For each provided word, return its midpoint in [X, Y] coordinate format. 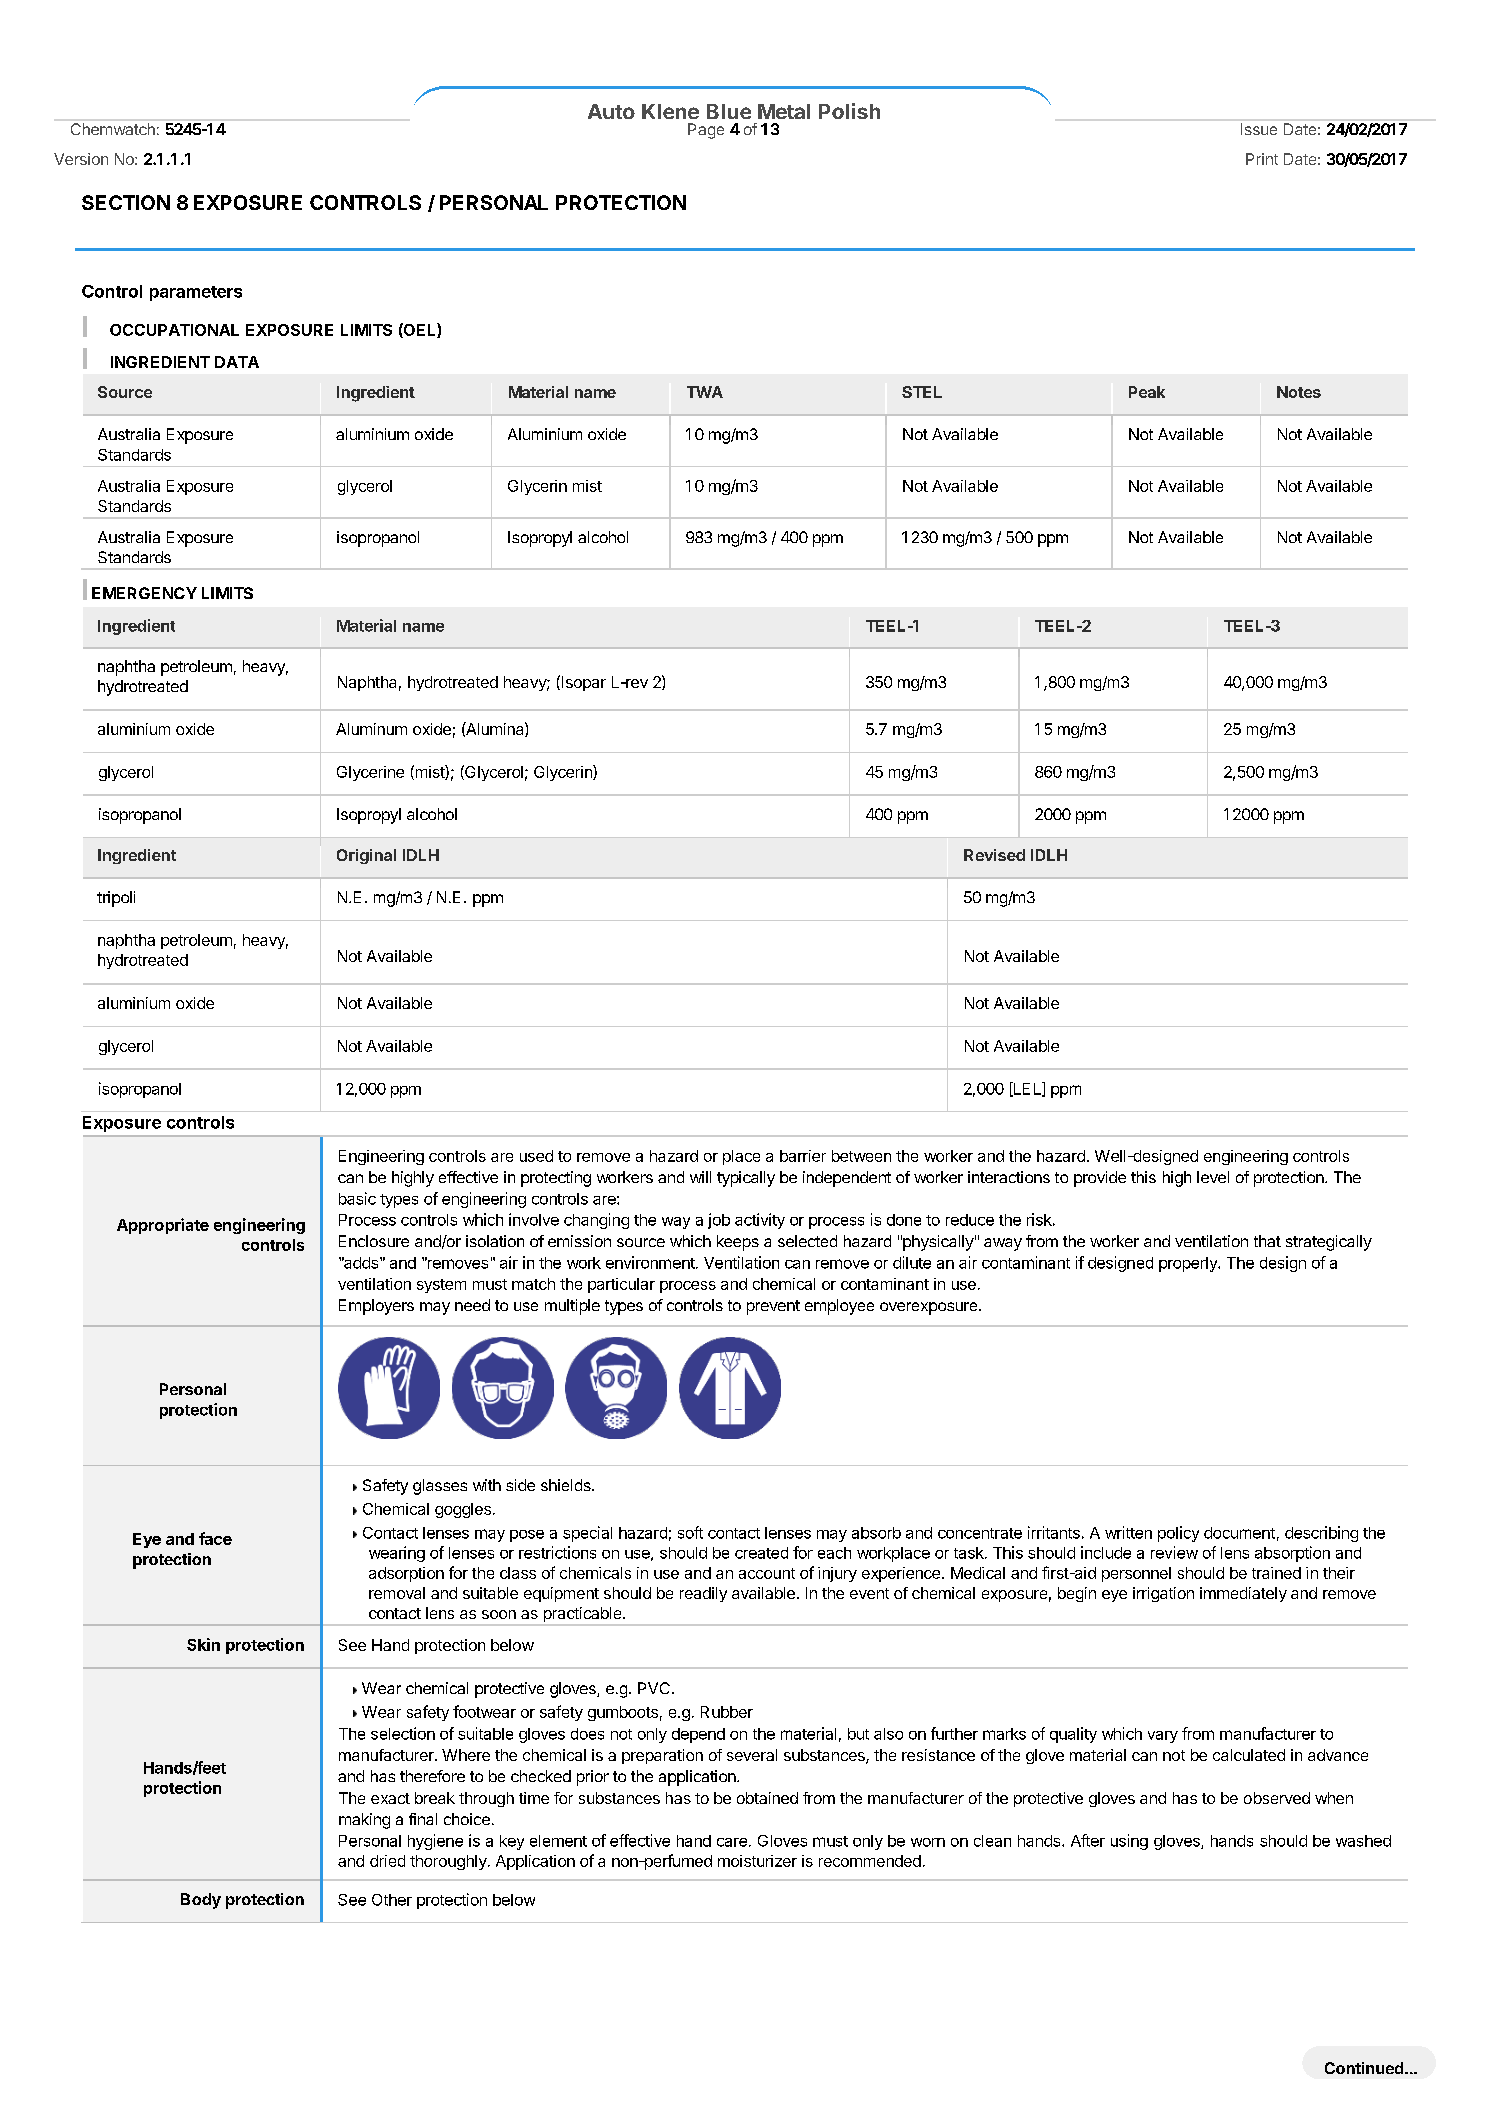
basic [357, 1198]
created [761, 1553]
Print [1262, 159]
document [1239, 1533]
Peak [1147, 392]
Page [706, 131]
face [215, 1538]
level [1213, 1177]
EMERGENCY [144, 593]
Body [201, 1901]
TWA [705, 392]
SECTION [126, 202]
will [700, 1177]
